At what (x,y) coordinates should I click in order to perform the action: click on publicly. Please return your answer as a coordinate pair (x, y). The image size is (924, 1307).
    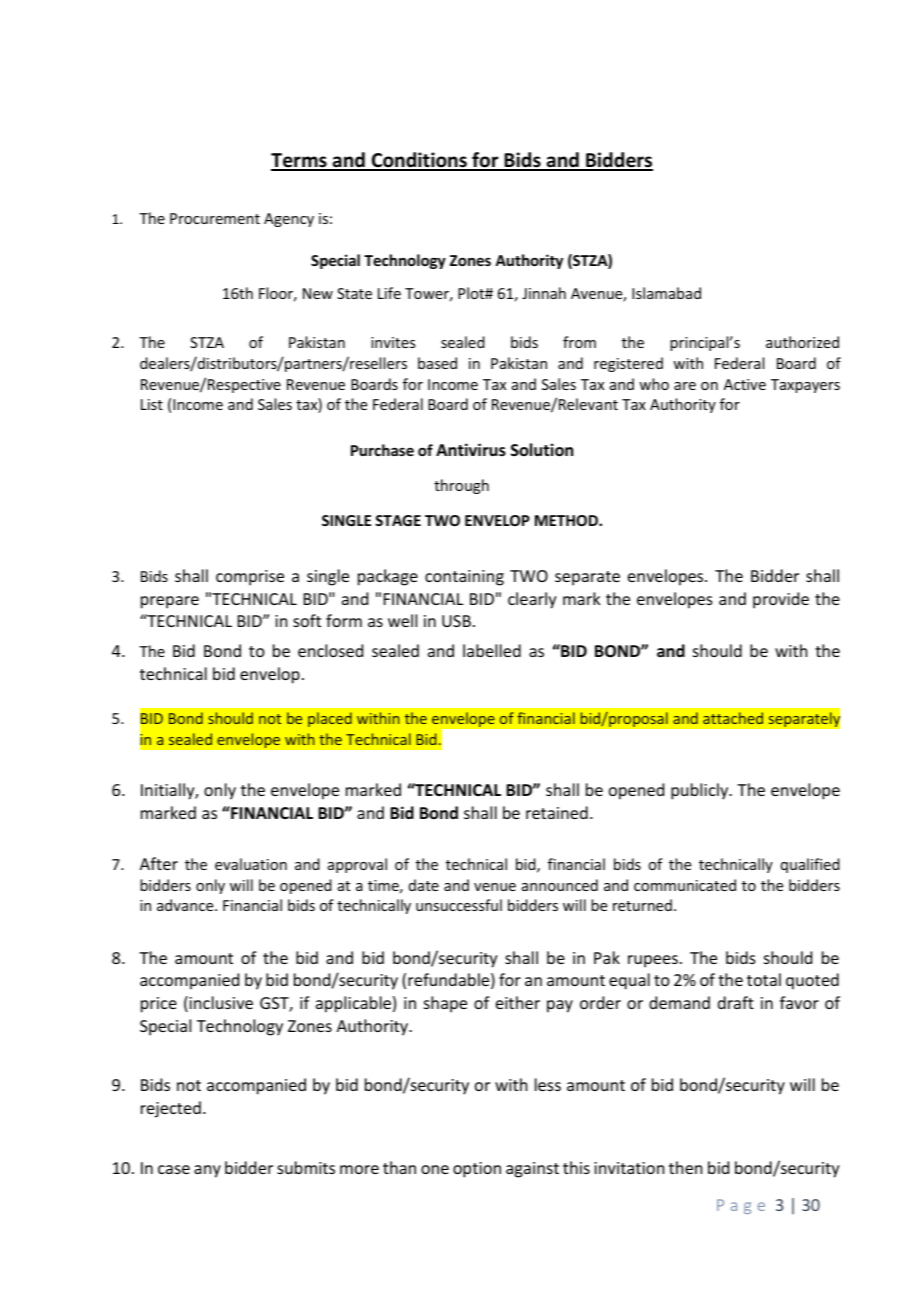
    Looking at the image, I should click on (701, 791).
